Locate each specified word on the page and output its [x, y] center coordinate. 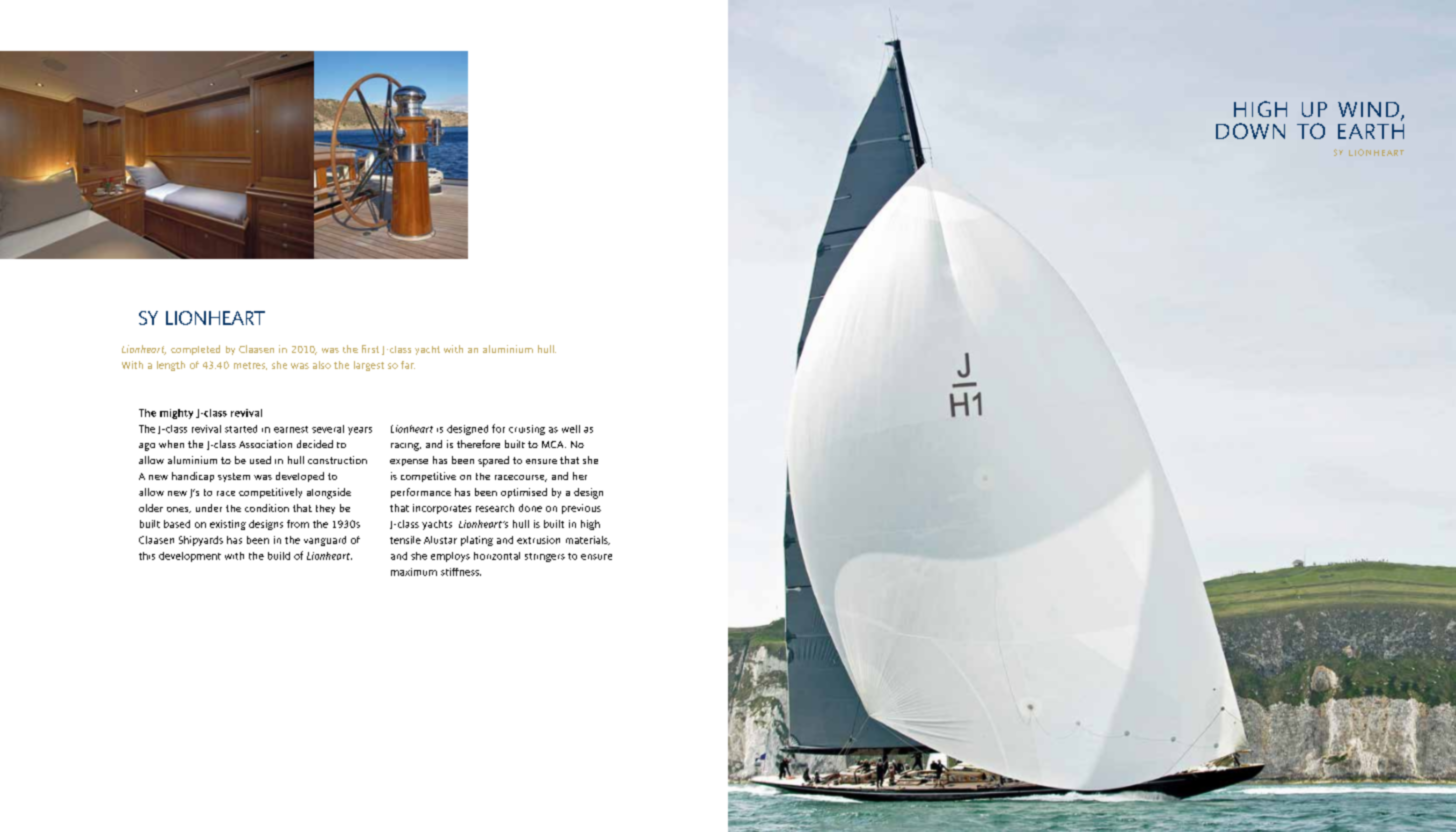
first [370, 349]
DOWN [1250, 131]
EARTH [1371, 131]
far [408, 365]
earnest [291, 429]
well [571, 429]
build [279, 556]
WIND [1370, 111]
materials [588, 540]
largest [369, 366]
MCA [554, 444]
